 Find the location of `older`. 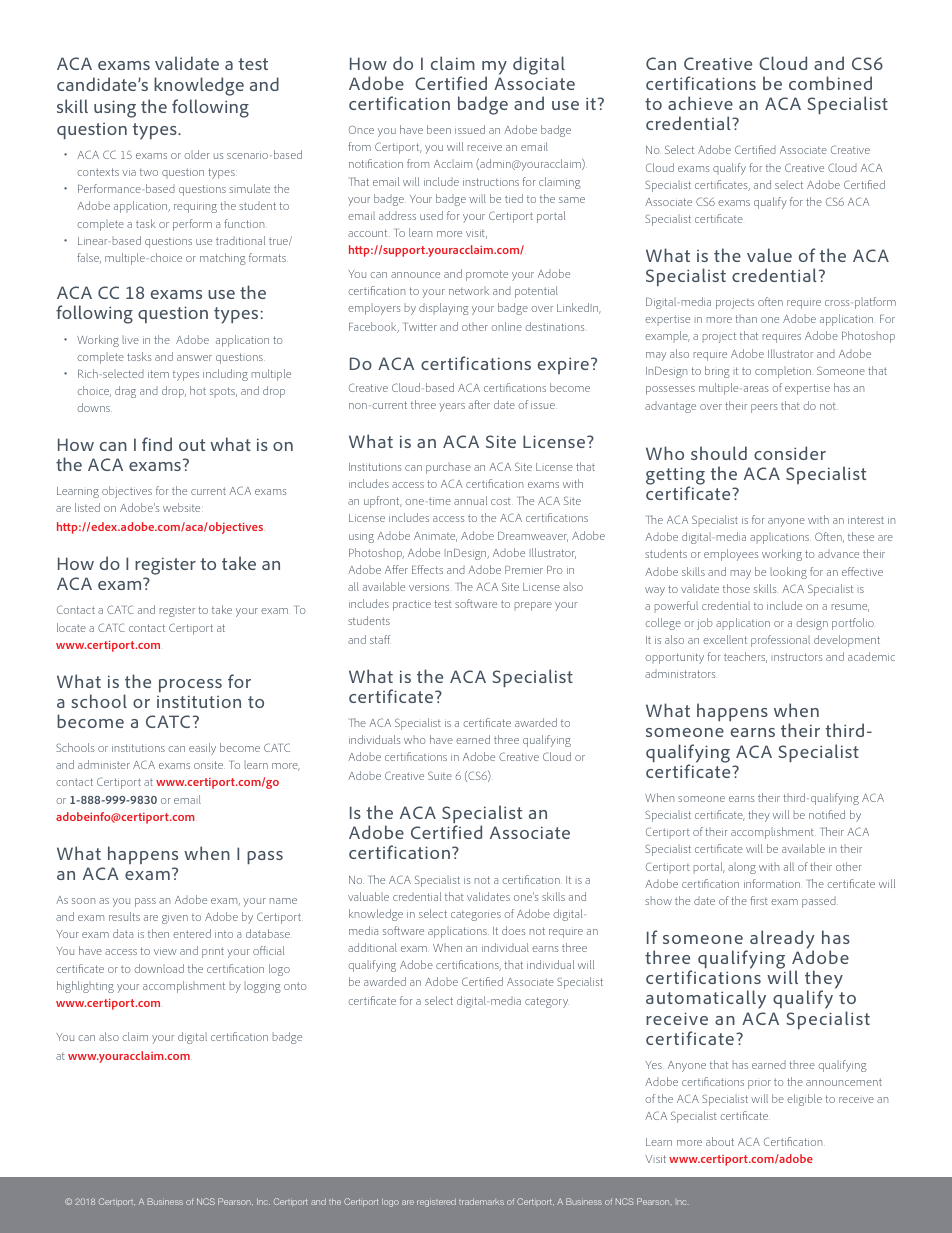

older is located at coordinates (197, 154).
